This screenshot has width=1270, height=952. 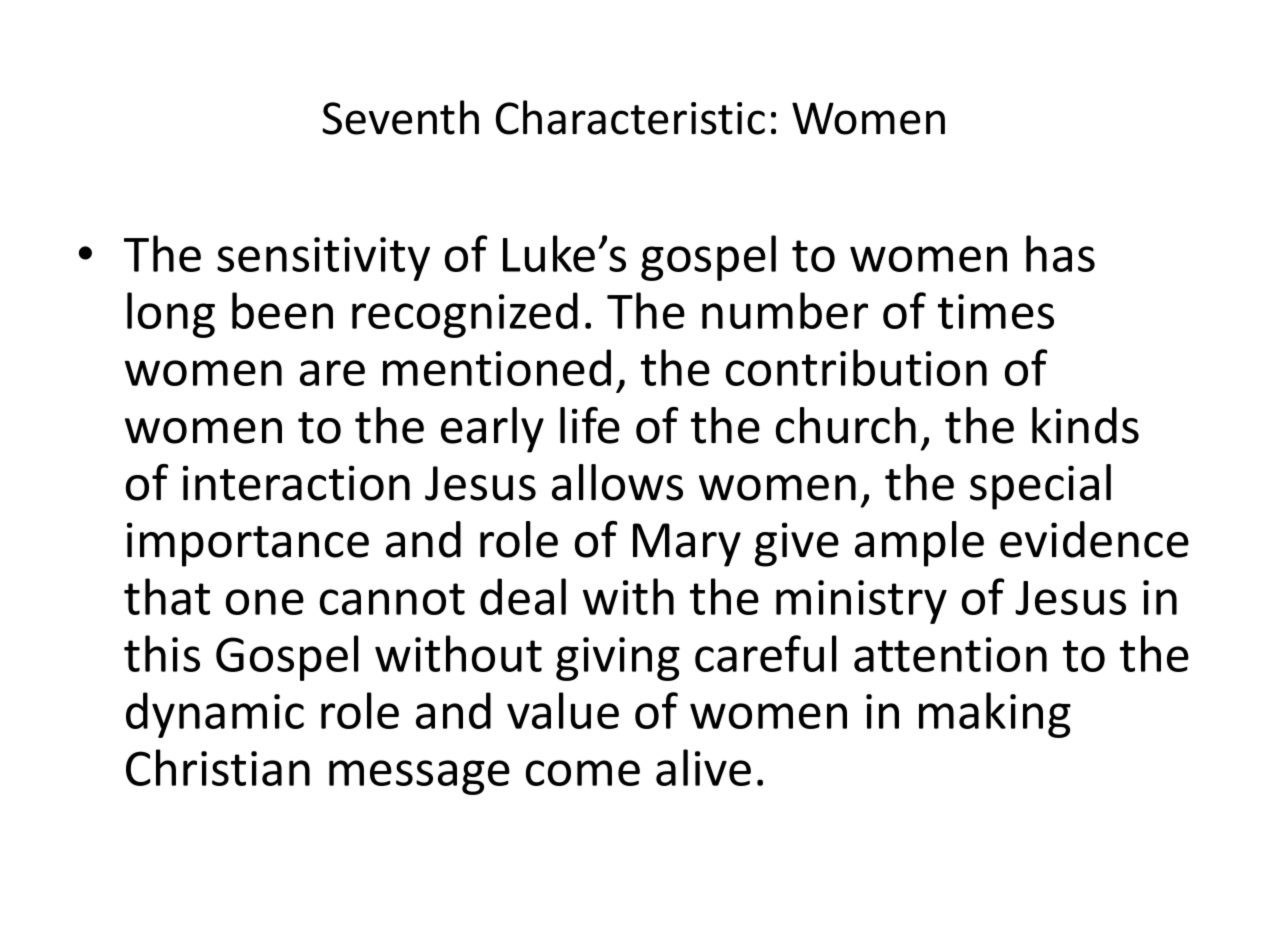 I want to click on Christian, so click(x=218, y=767).
